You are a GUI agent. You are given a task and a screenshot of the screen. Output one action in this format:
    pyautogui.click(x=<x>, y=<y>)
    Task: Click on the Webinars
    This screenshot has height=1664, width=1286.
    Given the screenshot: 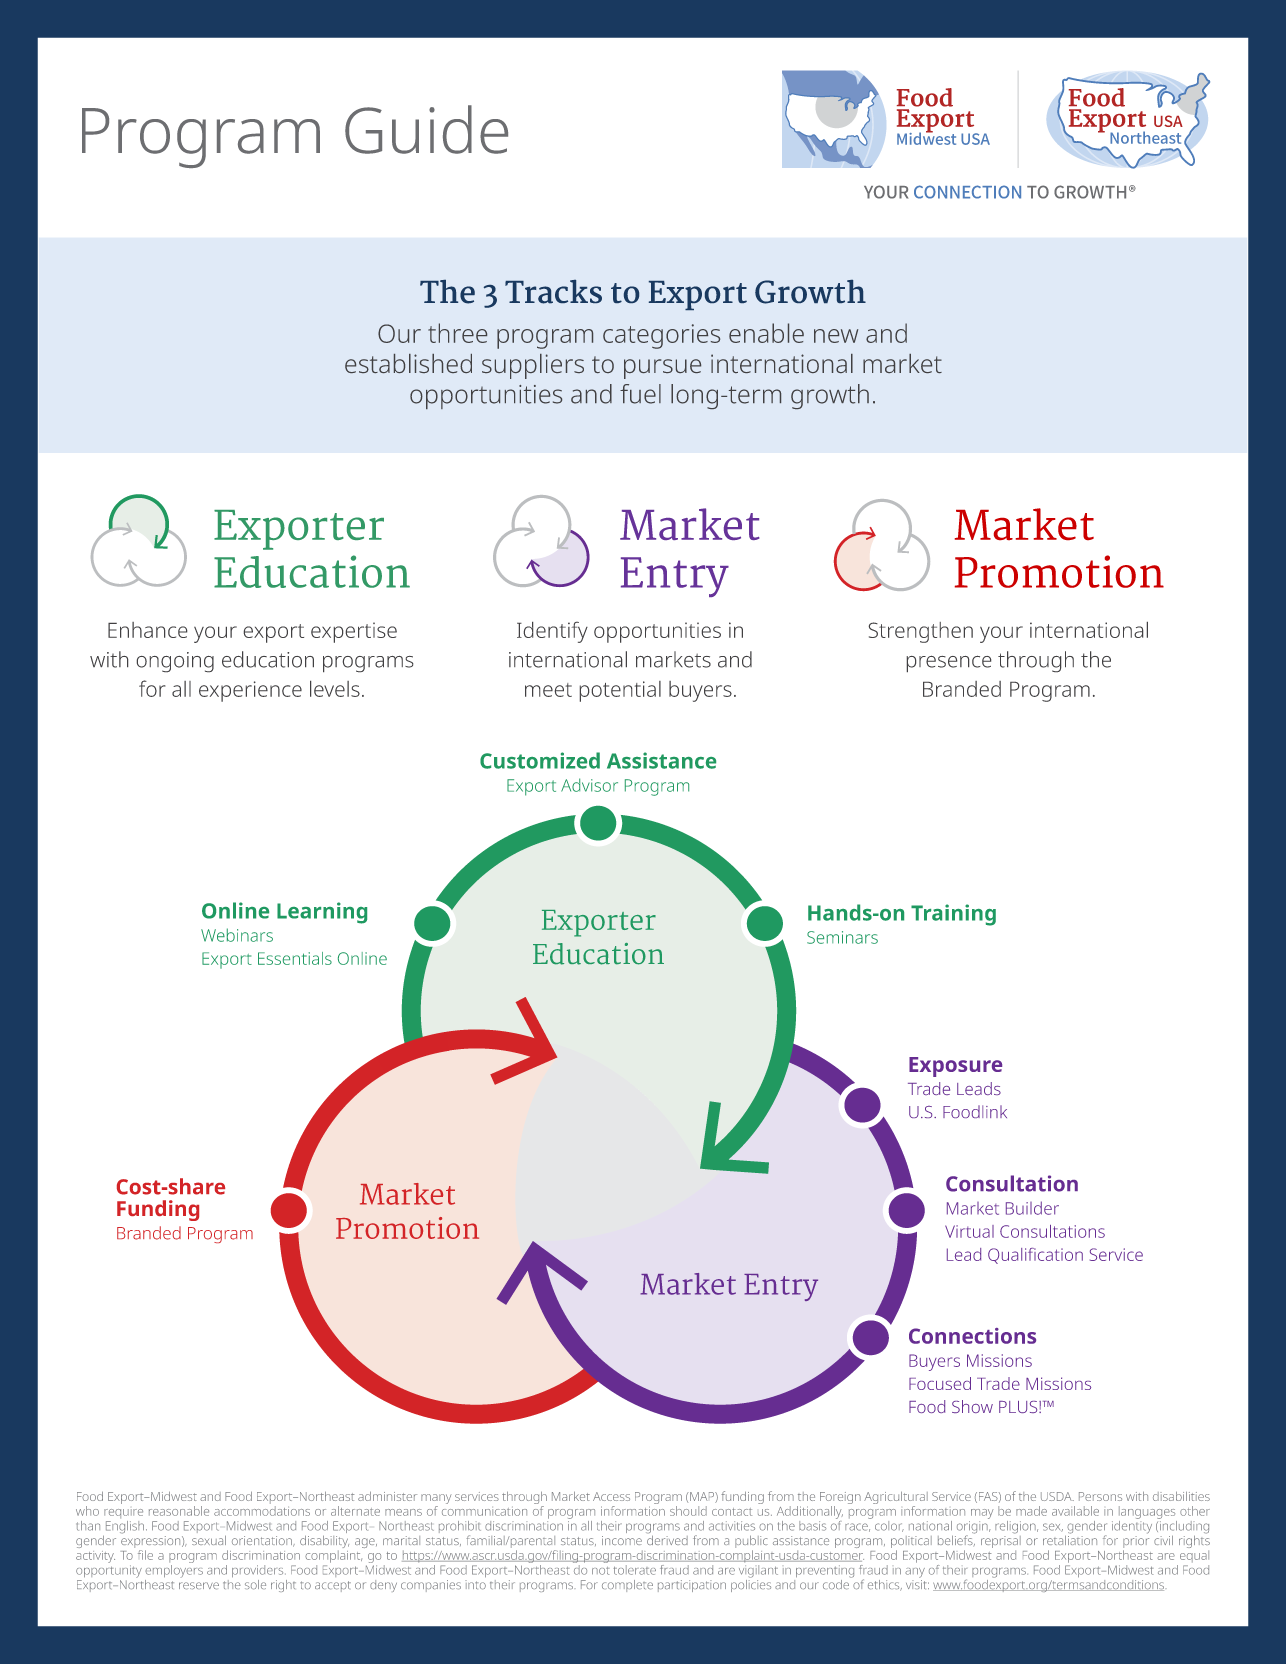 What is the action you would take?
    pyautogui.click(x=237, y=935)
